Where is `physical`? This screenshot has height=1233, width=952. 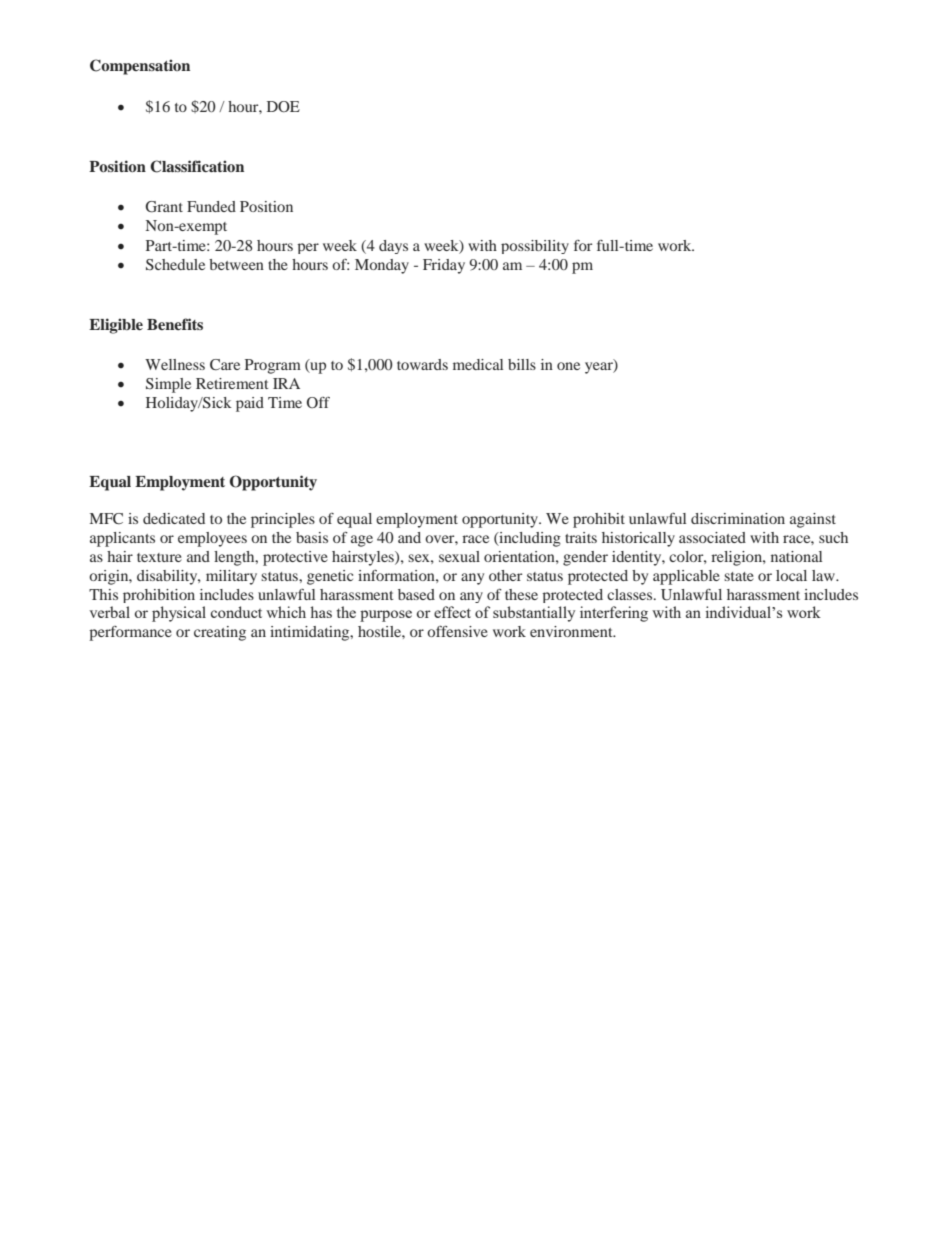
physical is located at coordinates (179, 614).
